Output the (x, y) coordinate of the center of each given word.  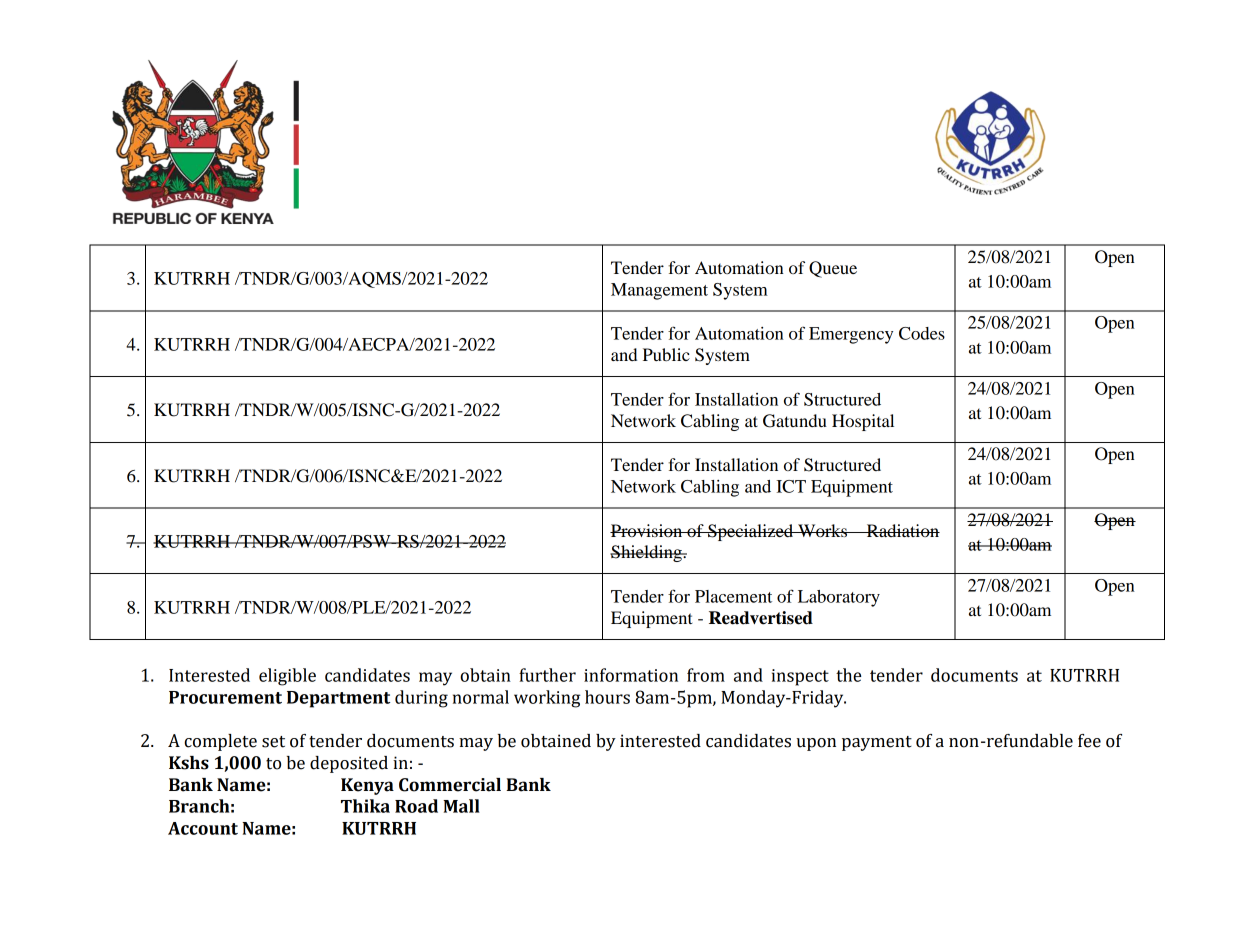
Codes (922, 333)
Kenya (367, 786)
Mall (461, 806)
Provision (647, 530)
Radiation (902, 530)
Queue (833, 269)
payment (877, 743)
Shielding (647, 553)
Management (659, 291)
